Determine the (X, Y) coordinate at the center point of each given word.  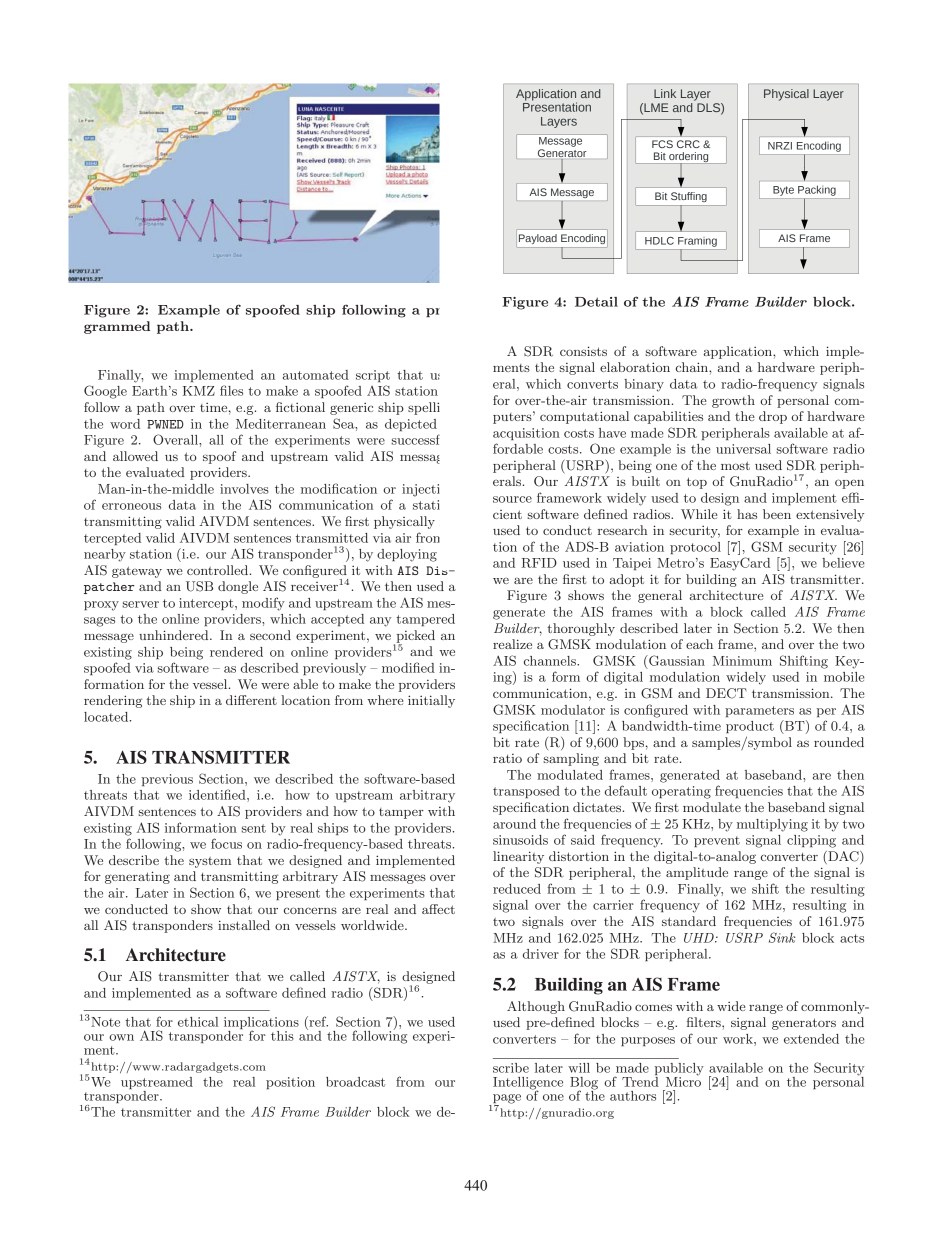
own (121, 1037)
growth (733, 401)
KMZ (199, 391)
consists (583, 351)
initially (431, 701)
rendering (113, 701)
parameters (759, 711)
